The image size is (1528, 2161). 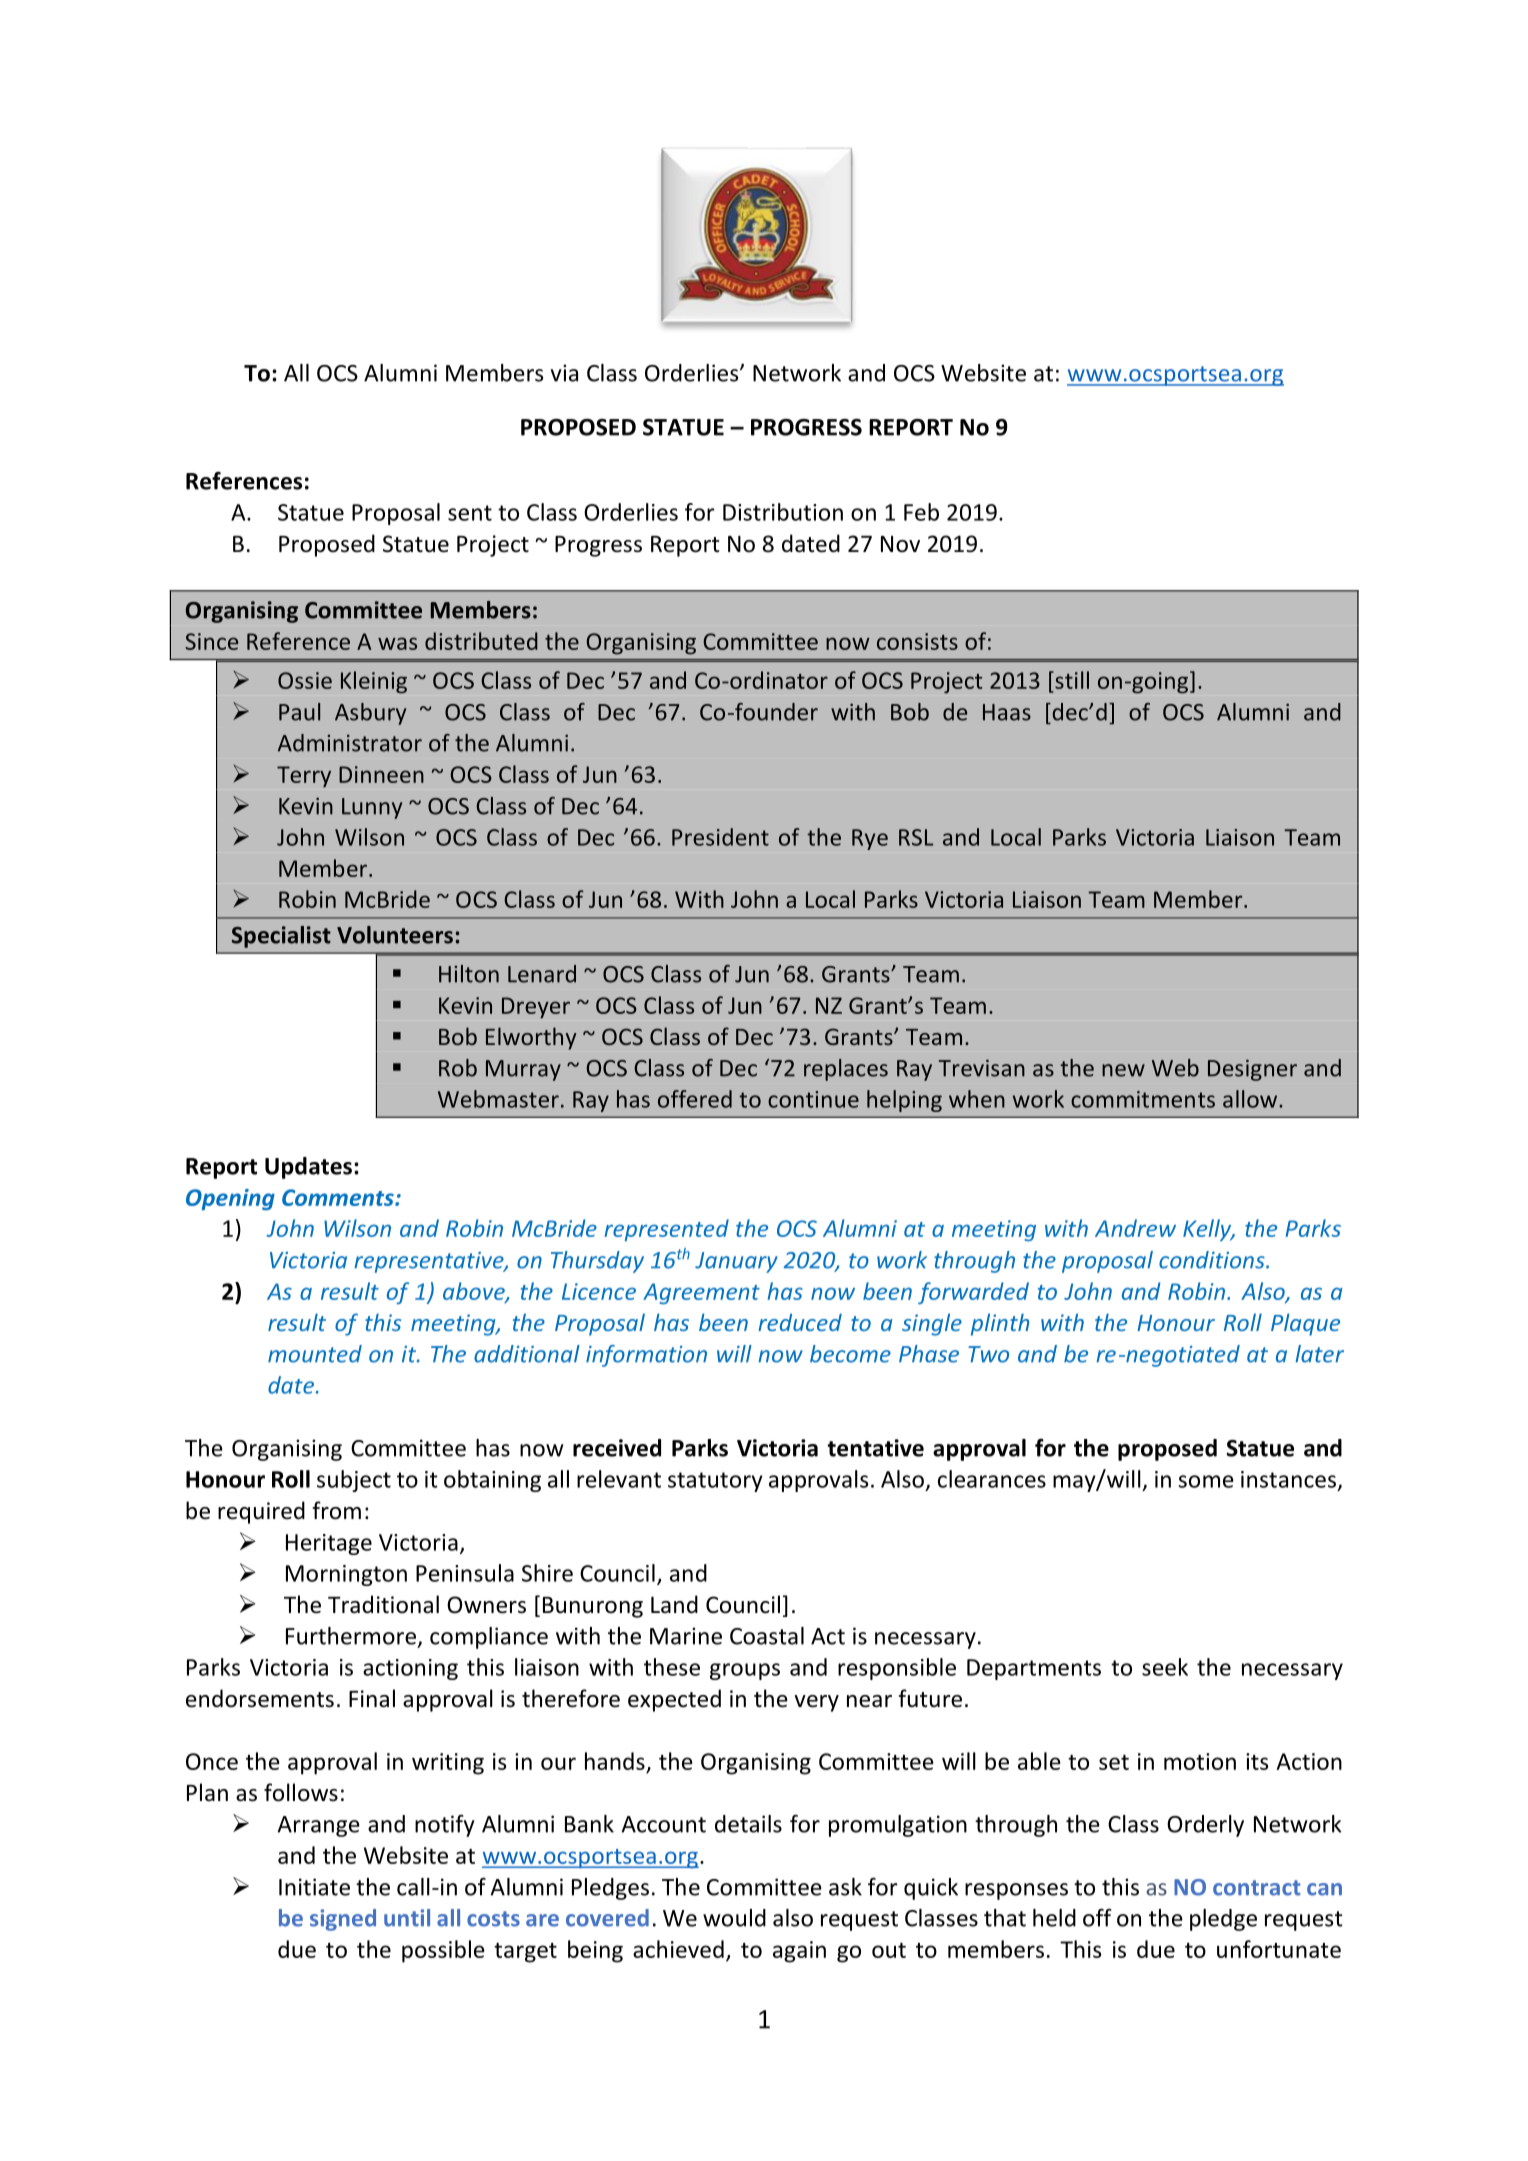 What do you see at coordinates (1206, 1481) in the image?
I see `some` at bounding box center [1206, 1481].
